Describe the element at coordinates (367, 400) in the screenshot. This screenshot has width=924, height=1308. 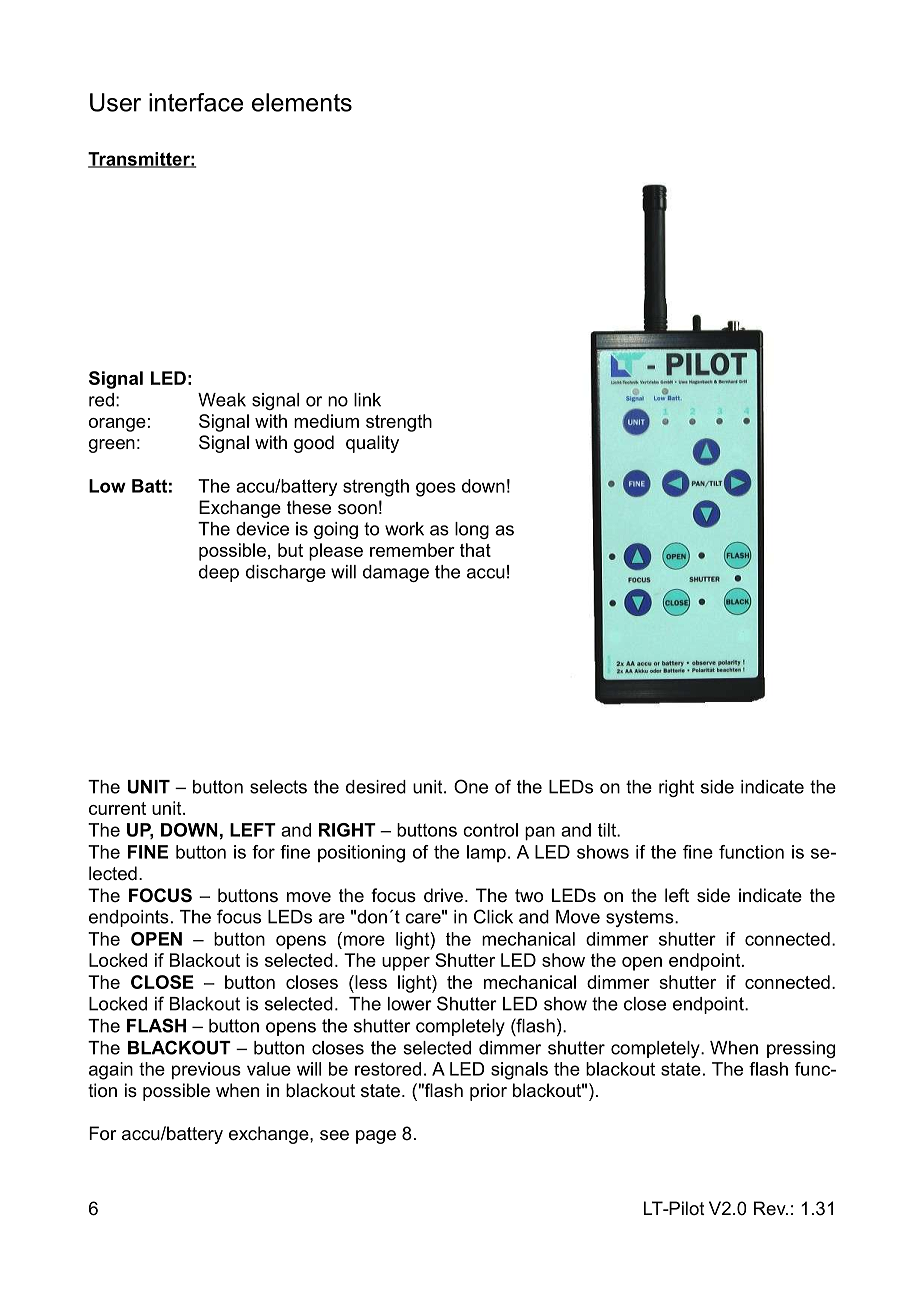
I see `link` at that location.
